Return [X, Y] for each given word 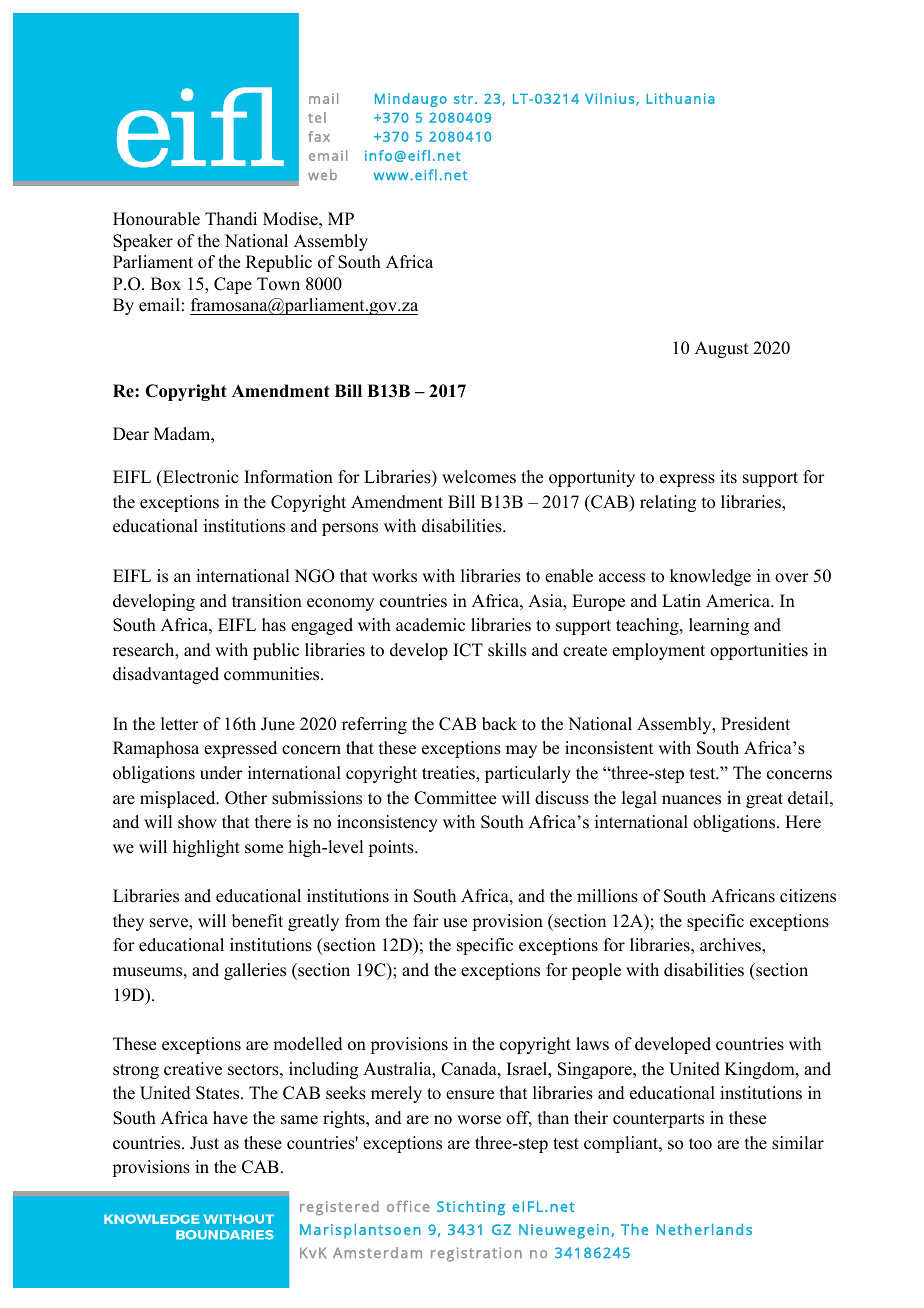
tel [317, 117]
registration [476, 1254]
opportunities [759, 651]
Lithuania [680, 98]
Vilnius [611, 99]
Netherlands [704, 1229]
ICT [468, 650]
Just [204, 1143]
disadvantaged [166, 675]
